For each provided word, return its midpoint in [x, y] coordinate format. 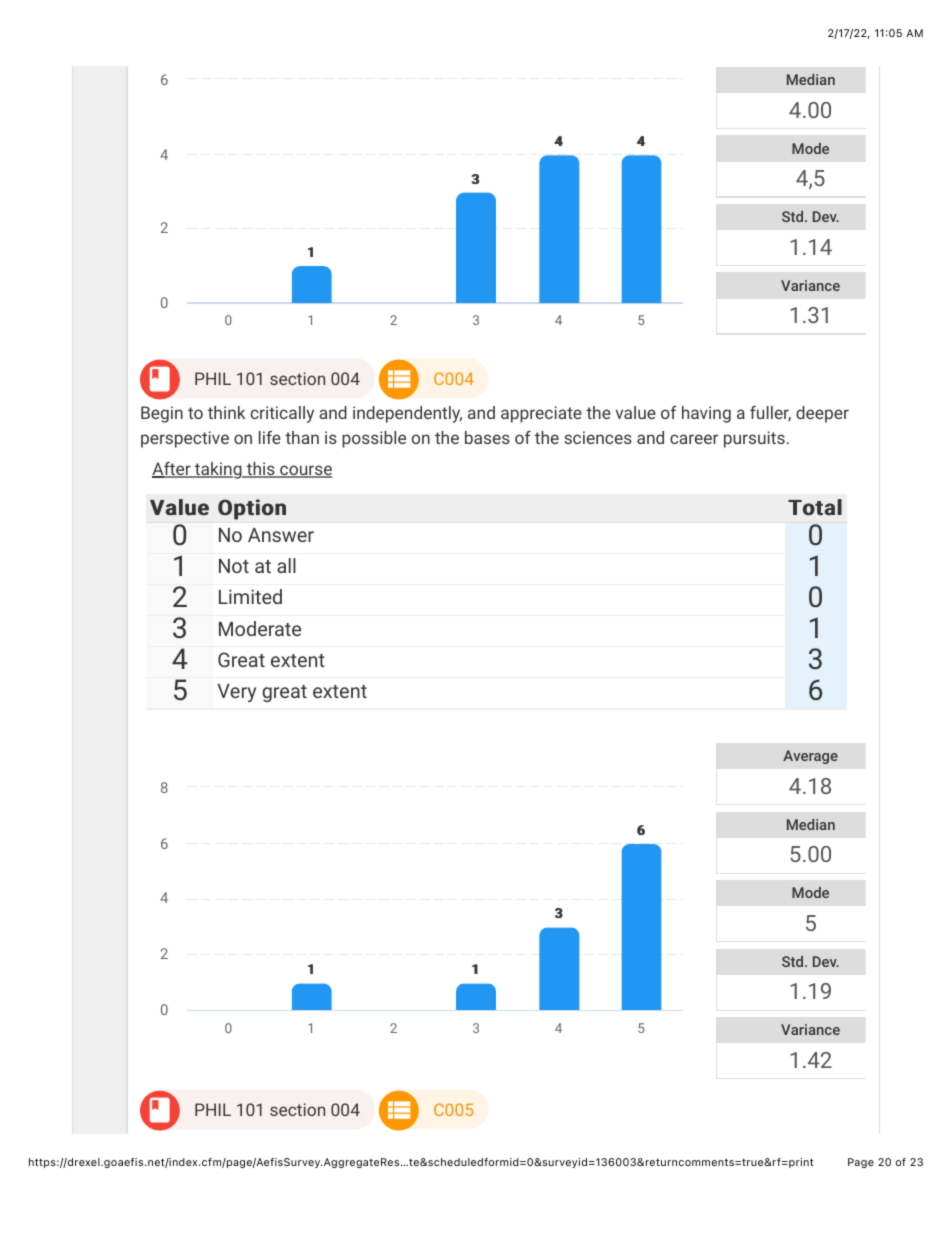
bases [487, 437]
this [261, 470]
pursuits [754, 439]
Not [234, 566]
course [305, 471]
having [706, 414]
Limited [250, 596]
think [226, 412]
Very [237, 693]
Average [810, 757]
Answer [281, 535]
